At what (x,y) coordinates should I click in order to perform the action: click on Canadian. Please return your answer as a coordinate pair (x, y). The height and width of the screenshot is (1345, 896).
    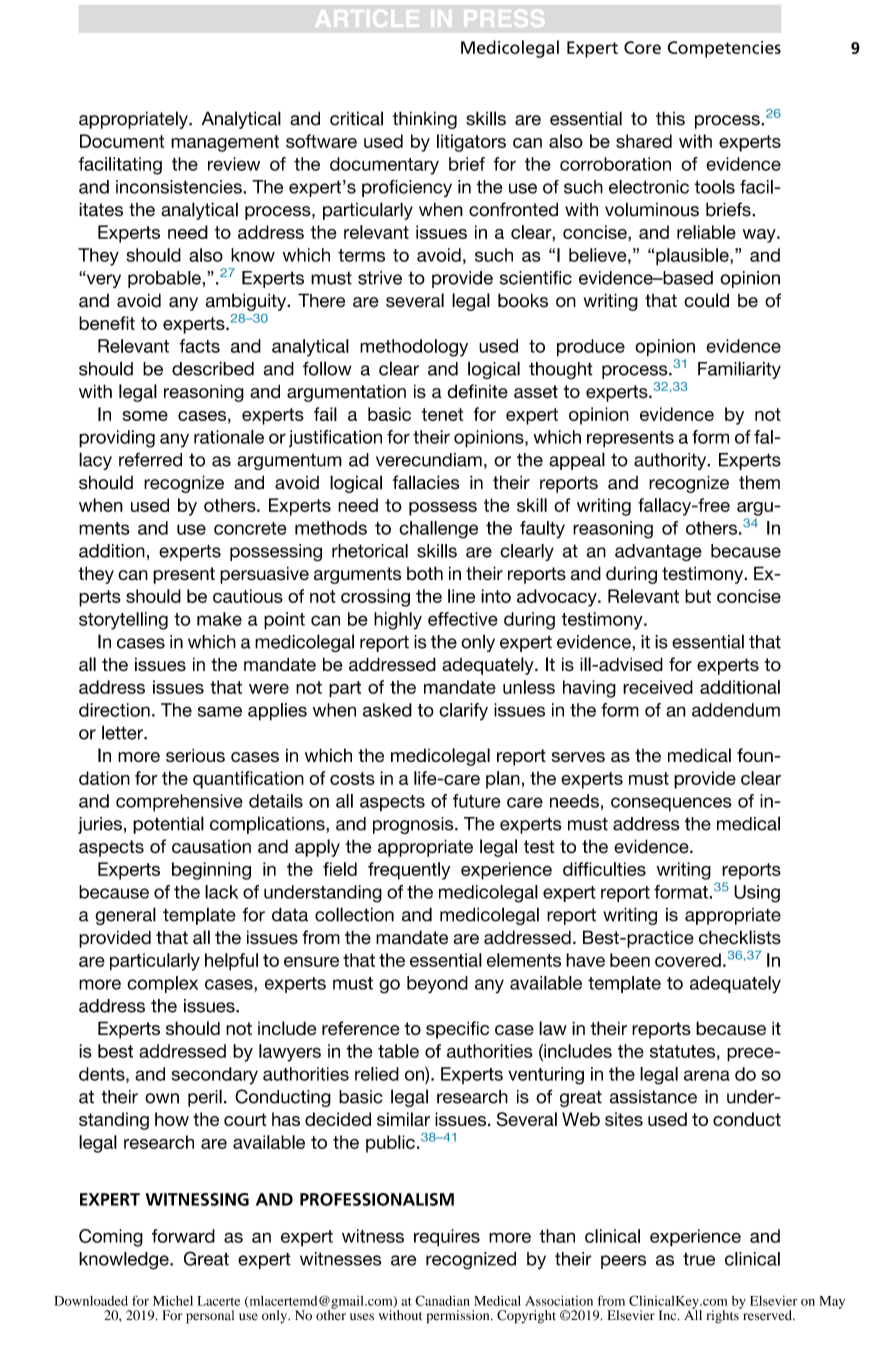
    Looking at the image, I should click on (442, 1300).
